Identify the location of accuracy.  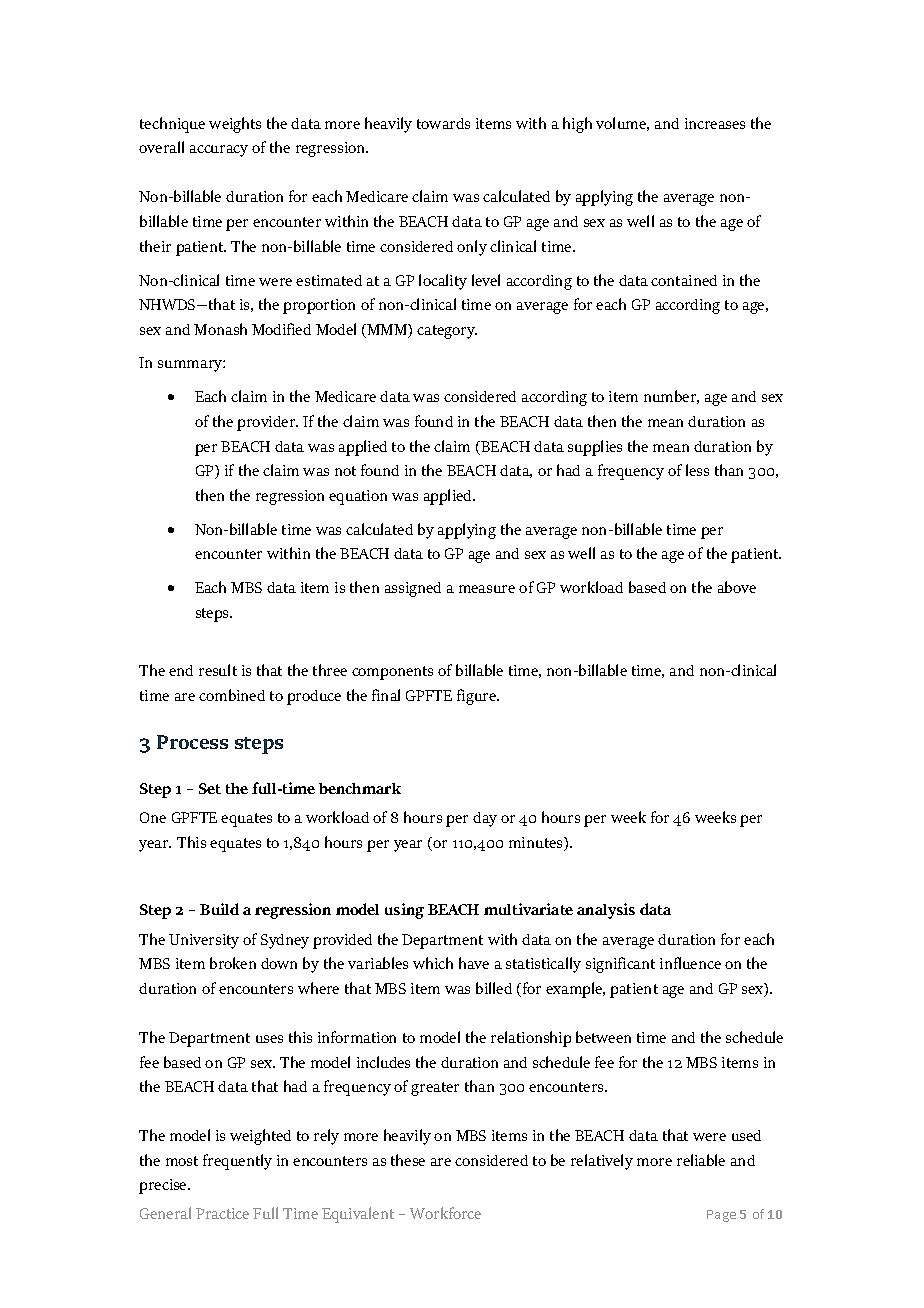
(219, 151).
